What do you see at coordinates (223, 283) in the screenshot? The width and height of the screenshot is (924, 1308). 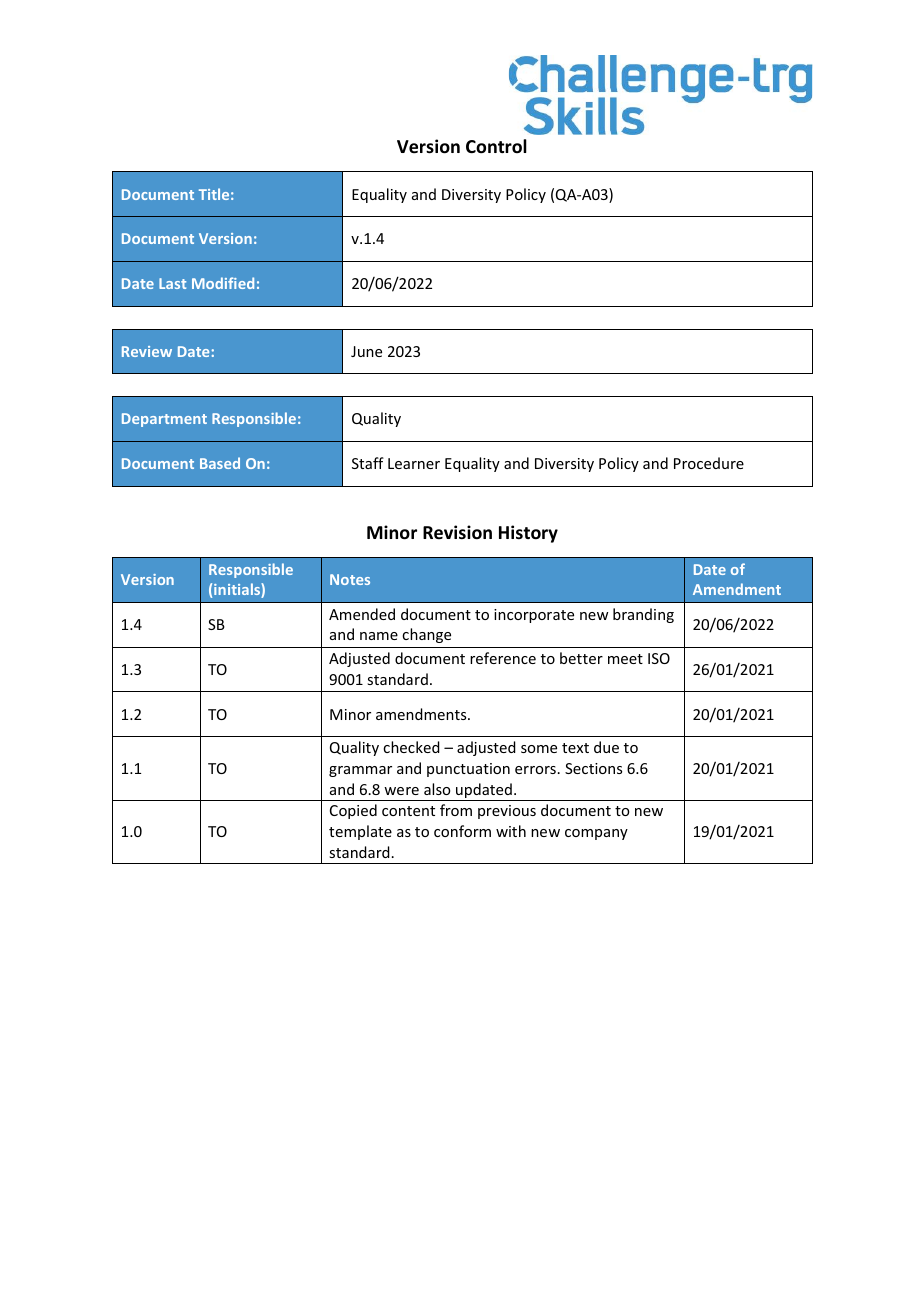 I see `Modified` at bounding box center [223, 283].
